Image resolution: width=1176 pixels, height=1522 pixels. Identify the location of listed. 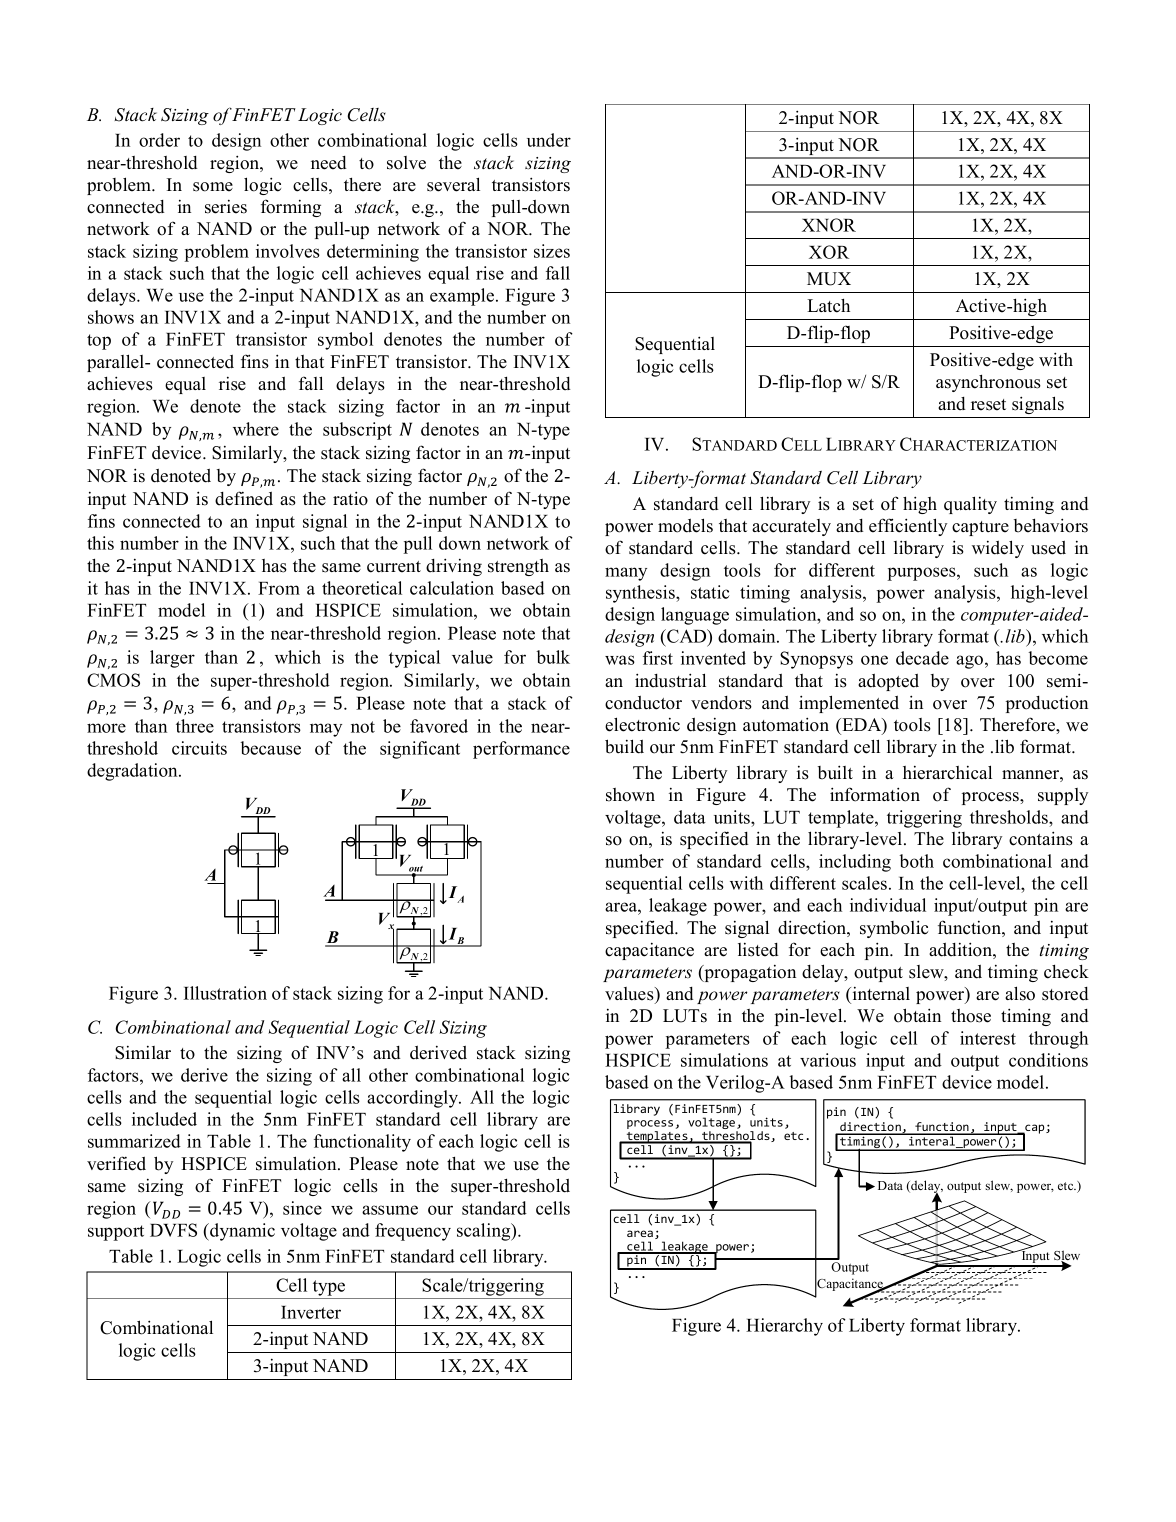
(758, 950).
